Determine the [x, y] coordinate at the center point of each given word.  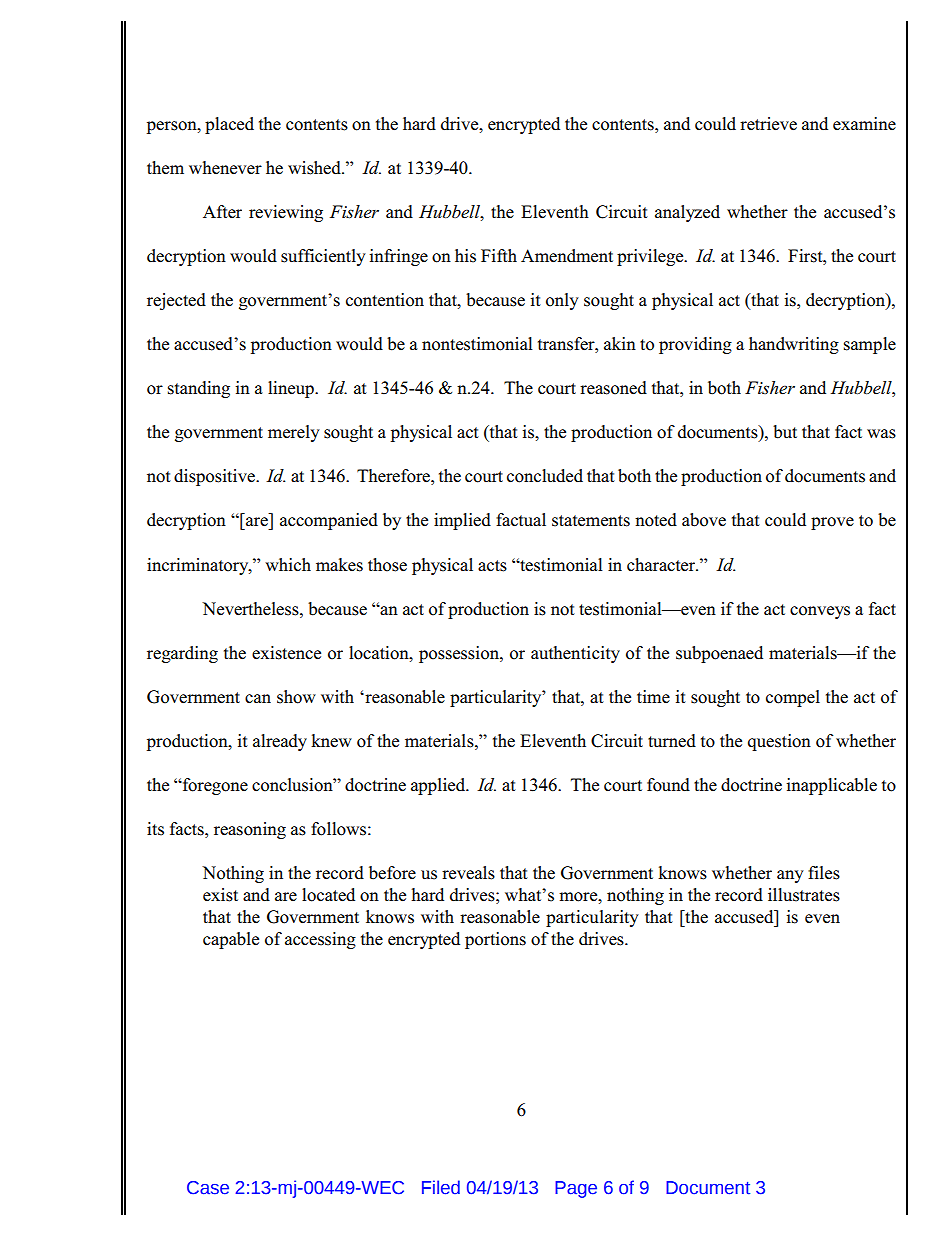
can [258, 699]
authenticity [575, 654]
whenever [225, 168]
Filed [441, 1187]
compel [793, 698]
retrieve [768, 124]
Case [208, 1188]
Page [576, 1189]
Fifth [499, 255]
